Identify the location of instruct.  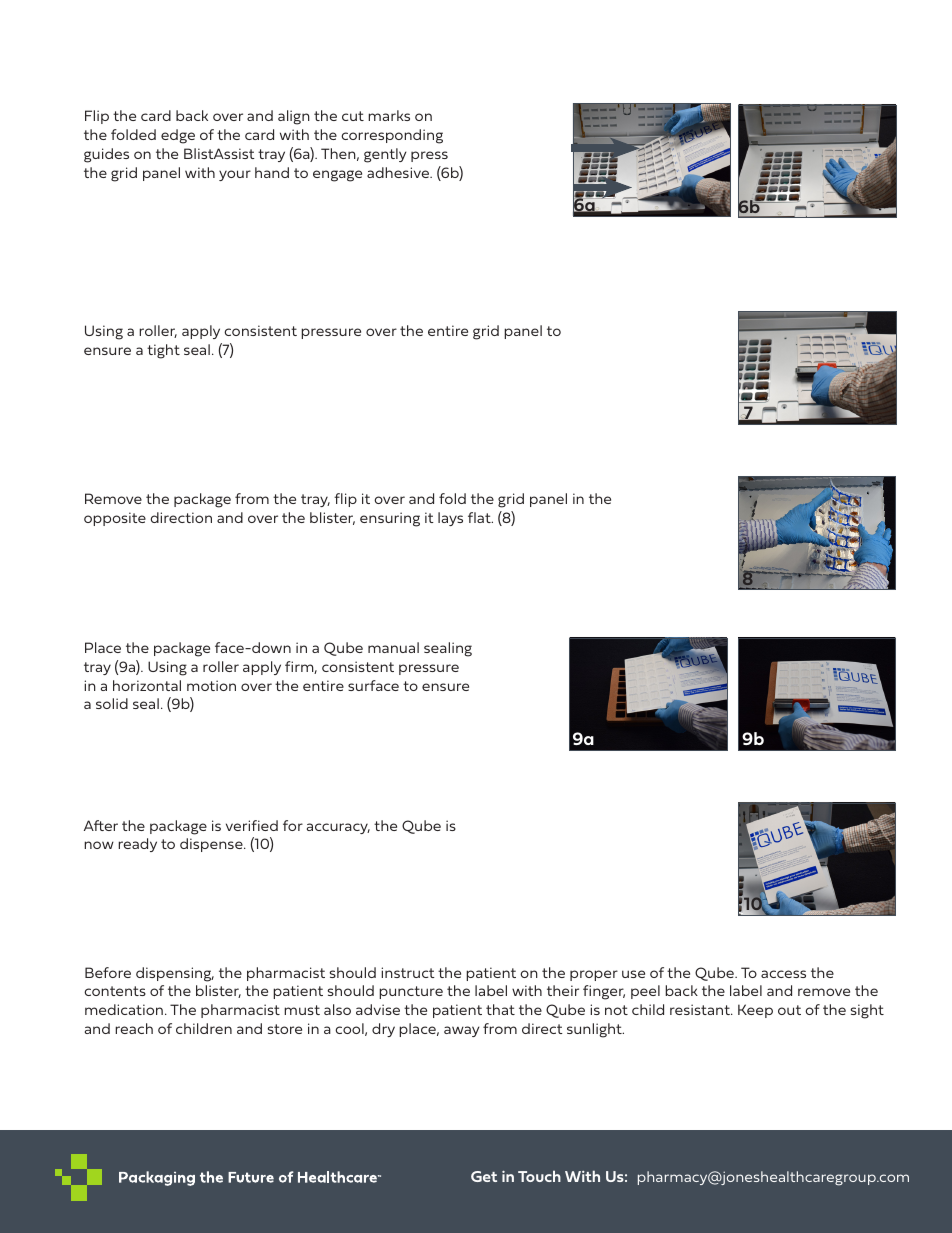
(408, 972).
